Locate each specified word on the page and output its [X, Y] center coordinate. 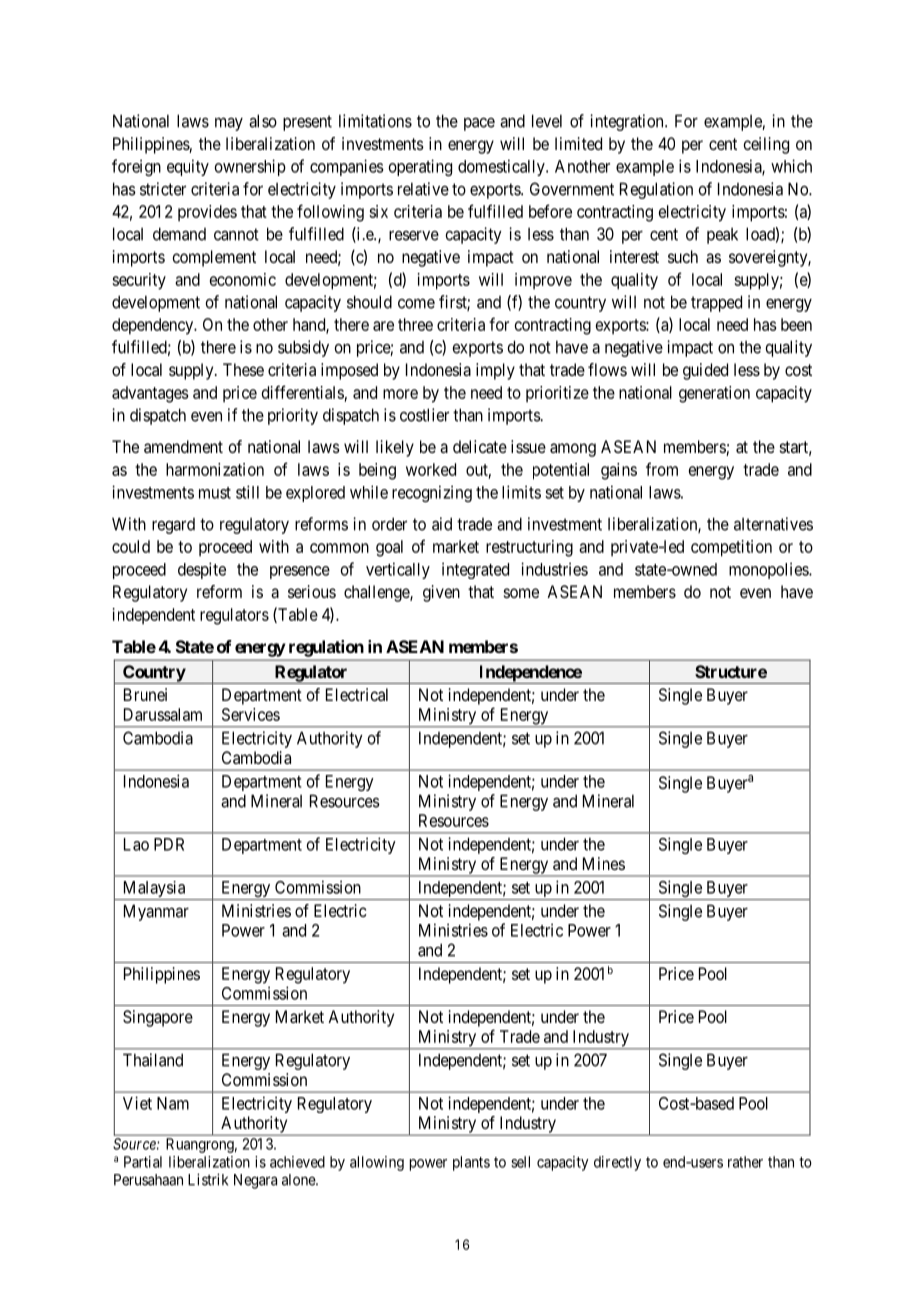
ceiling [766, 145]
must [215, 493]
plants [471, 1163]
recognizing [432, 493]
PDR [169, 844]
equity [188, 167]
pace [479, 124]
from [662, 469]
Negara [255, 1181]
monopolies [769, 570]
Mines [604, 863]
